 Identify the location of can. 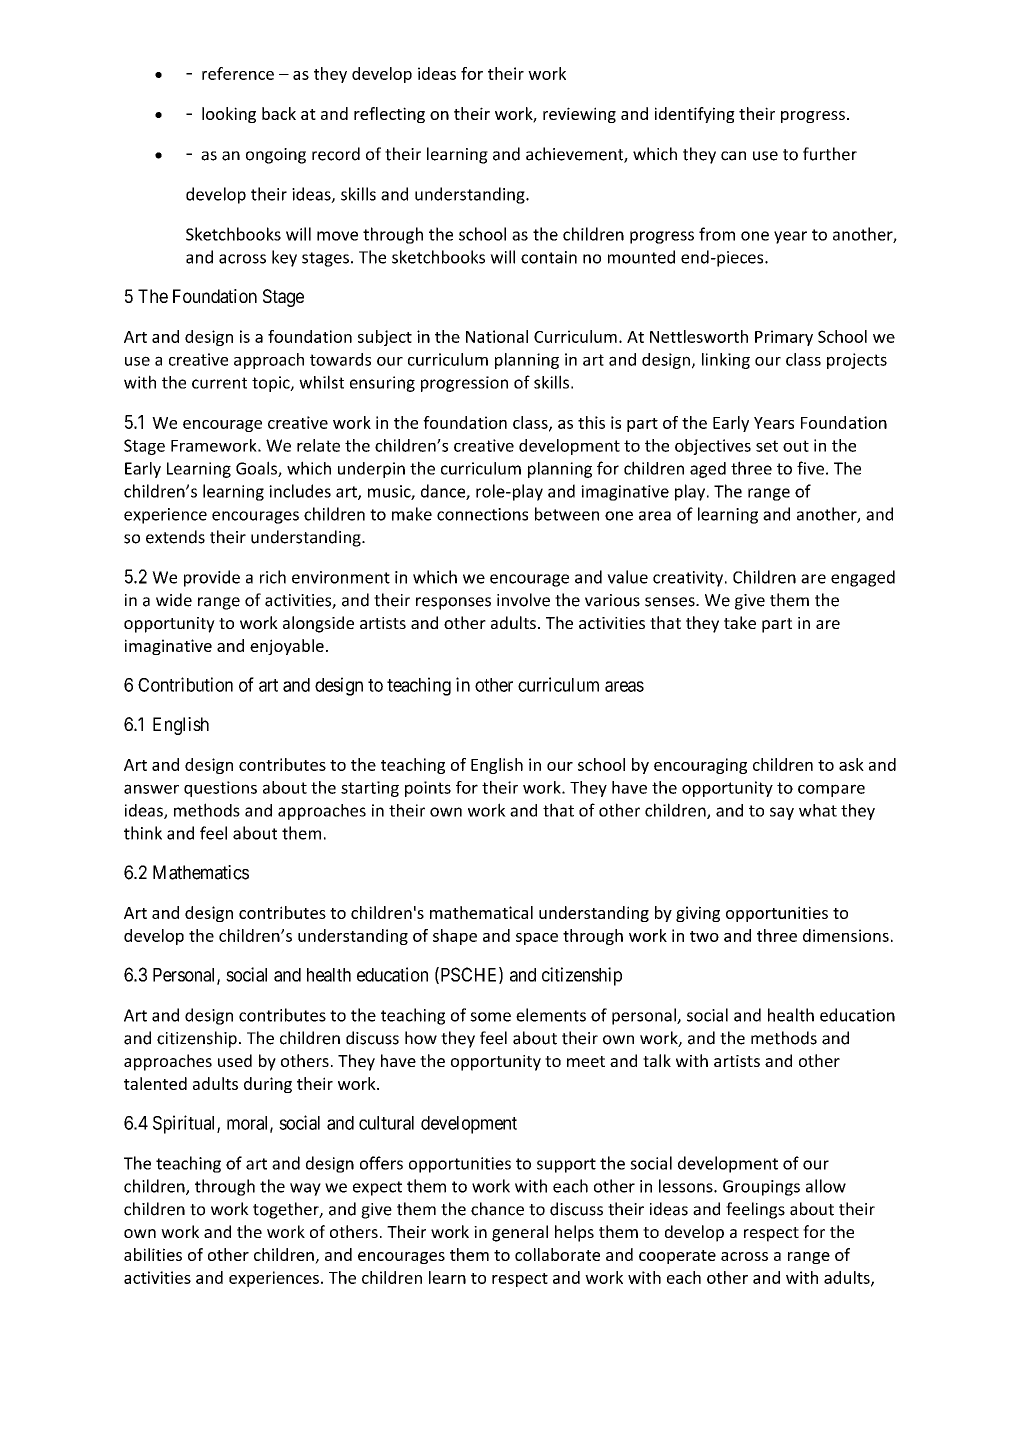
(733, 156).
